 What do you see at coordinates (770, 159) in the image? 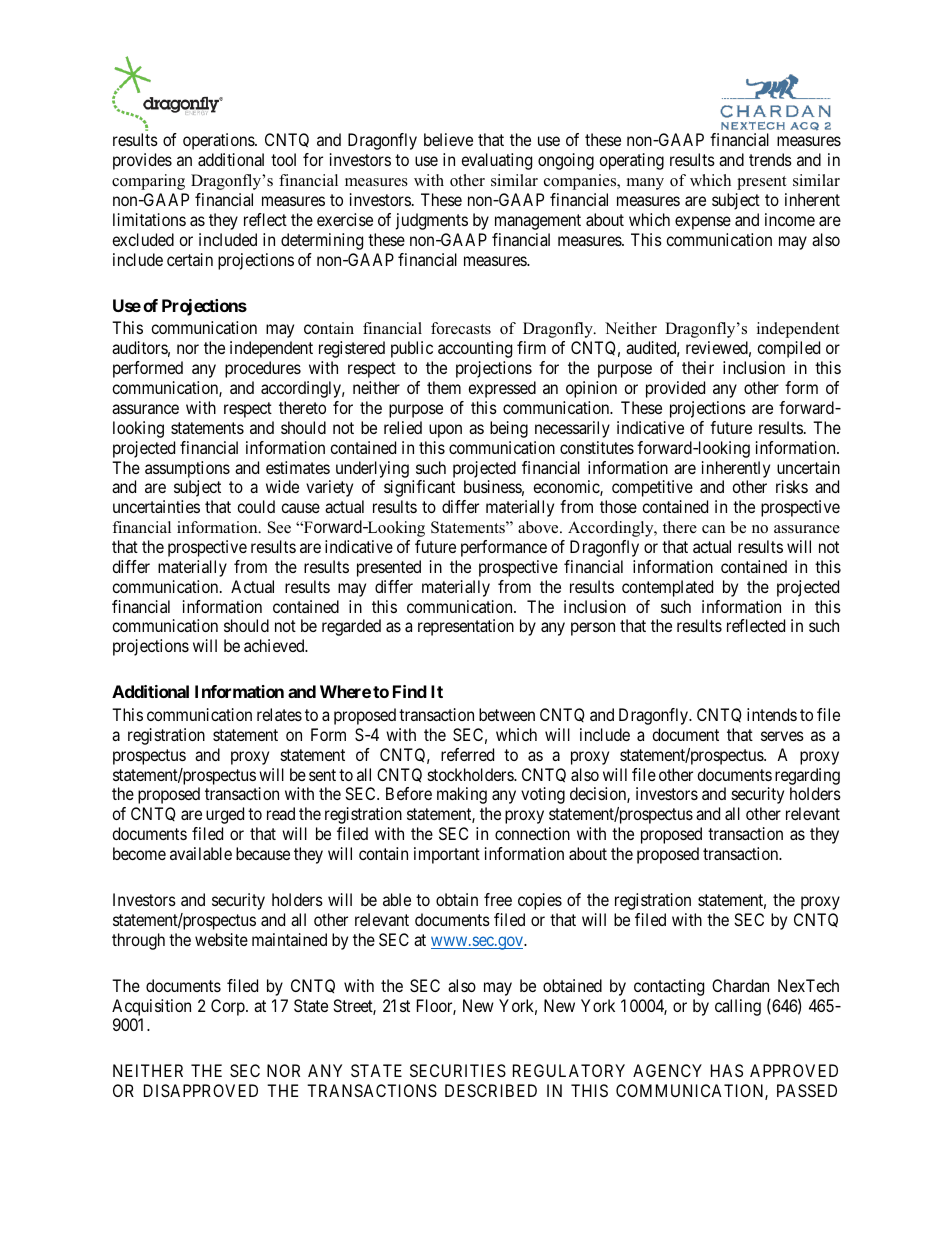
I see `trends` at bounding box center [770, 159].
